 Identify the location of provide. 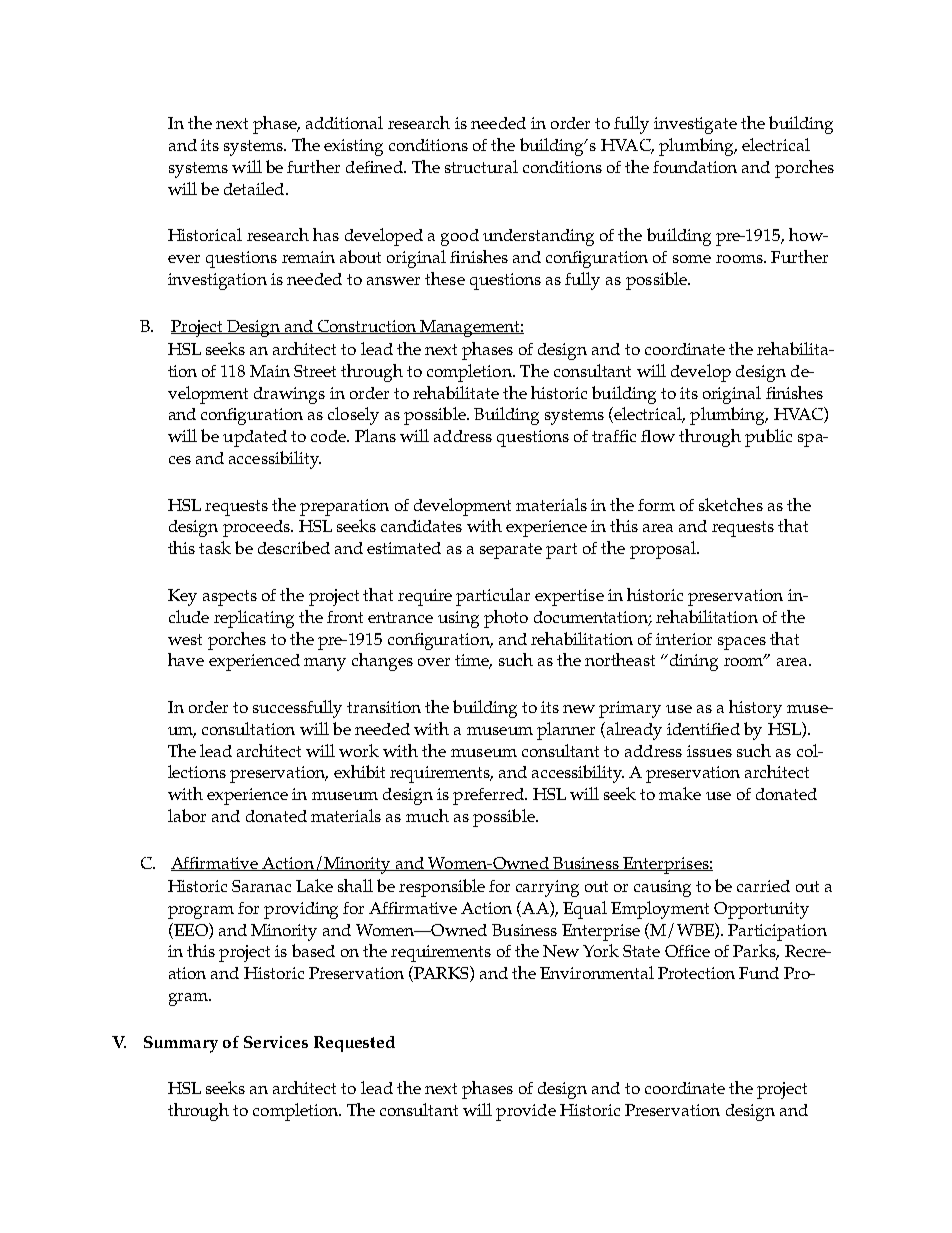
(526, 1112).
